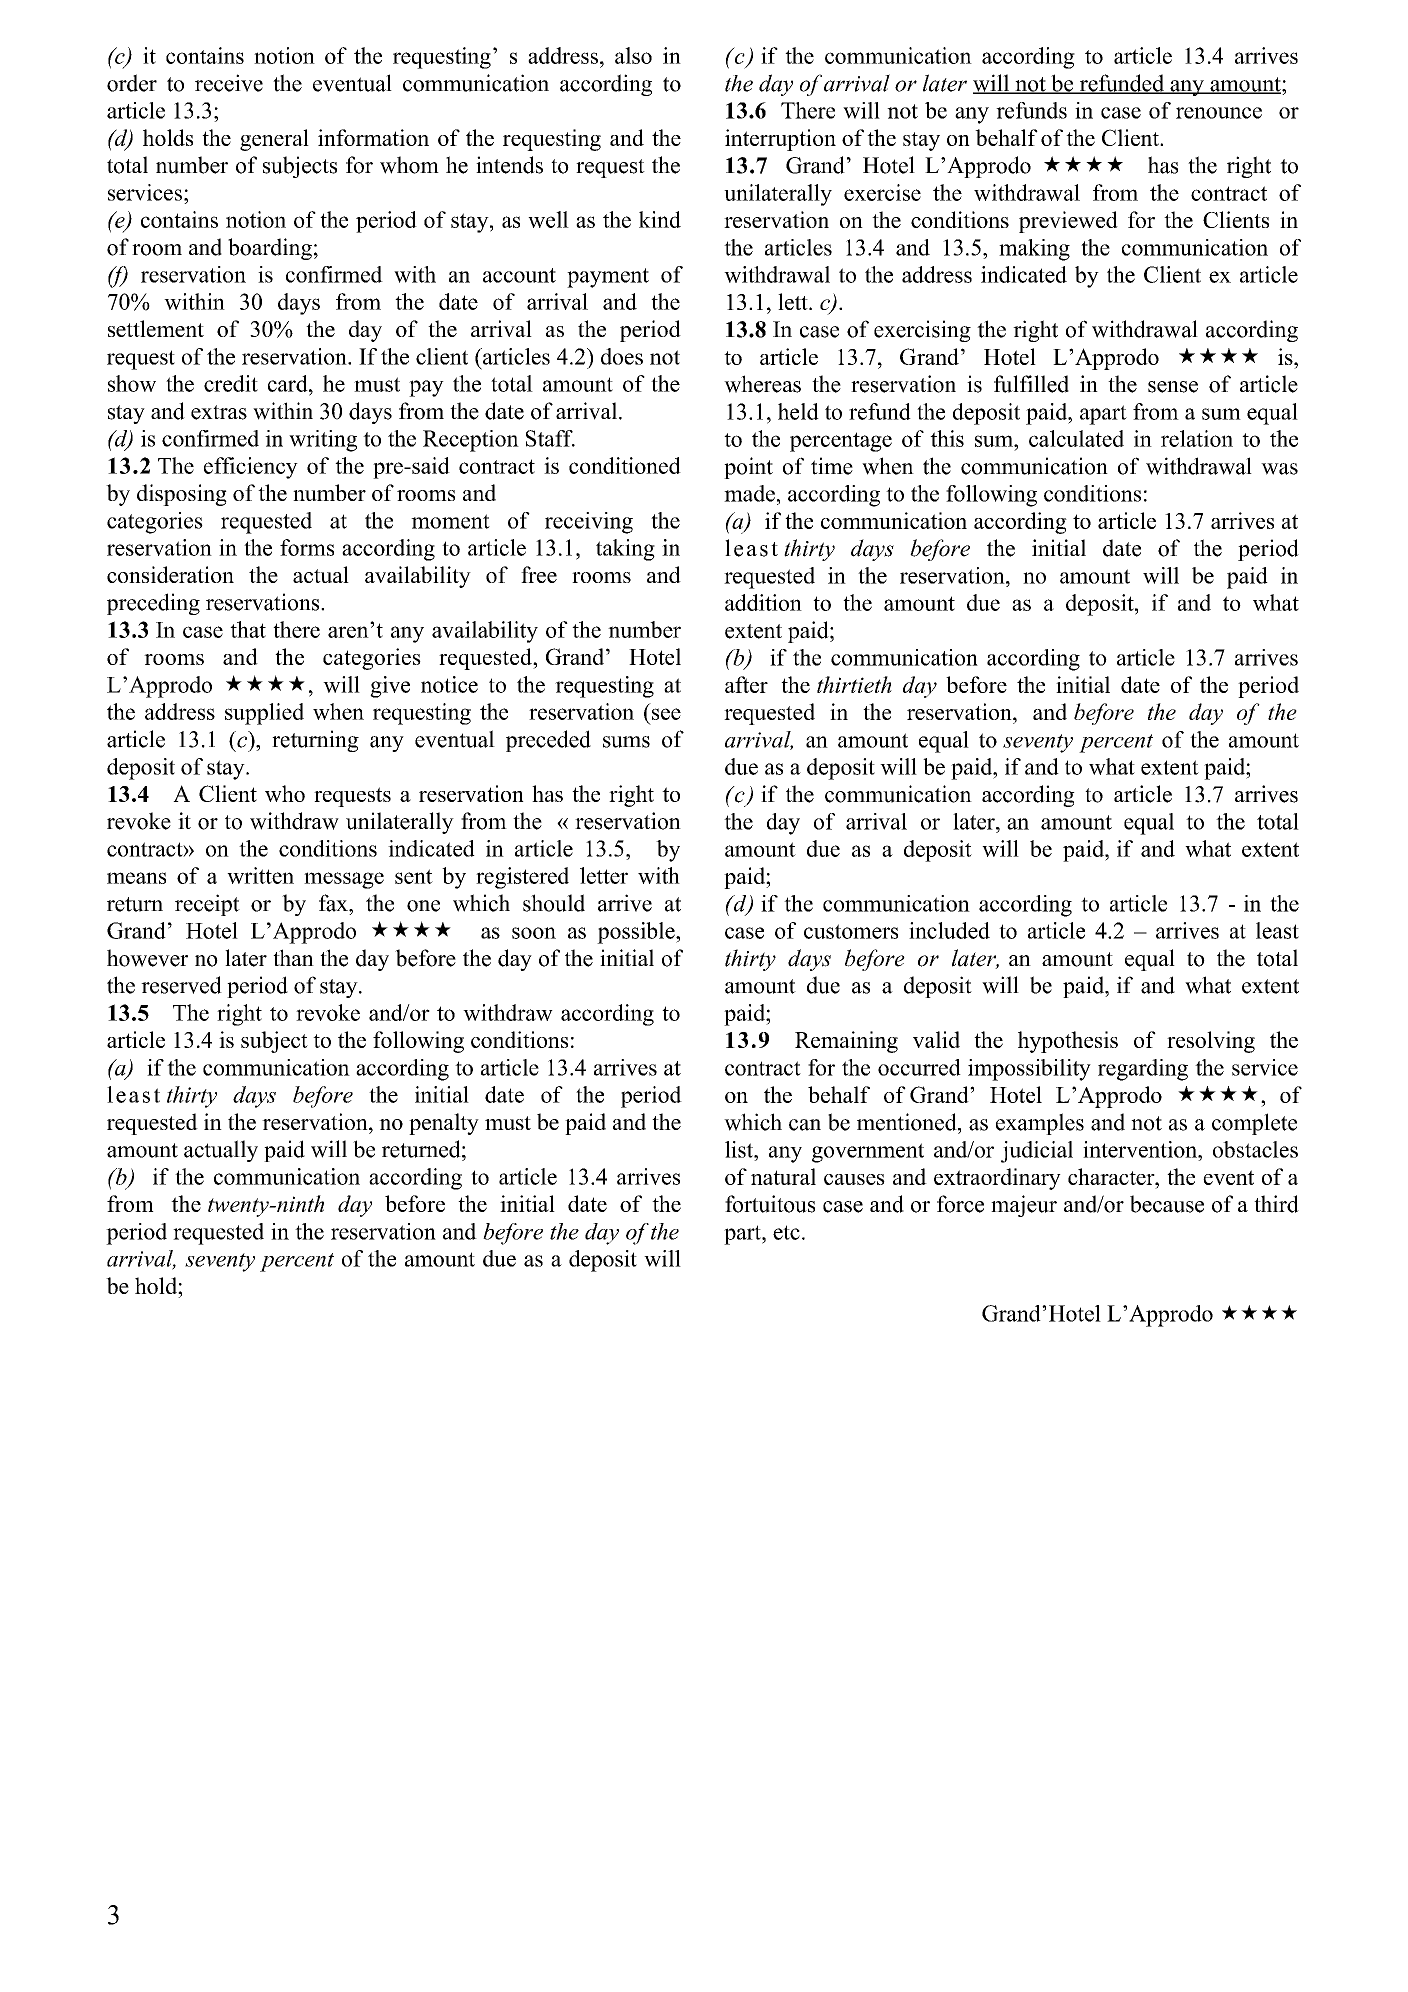  I want to click on included, so click(949, 930).
